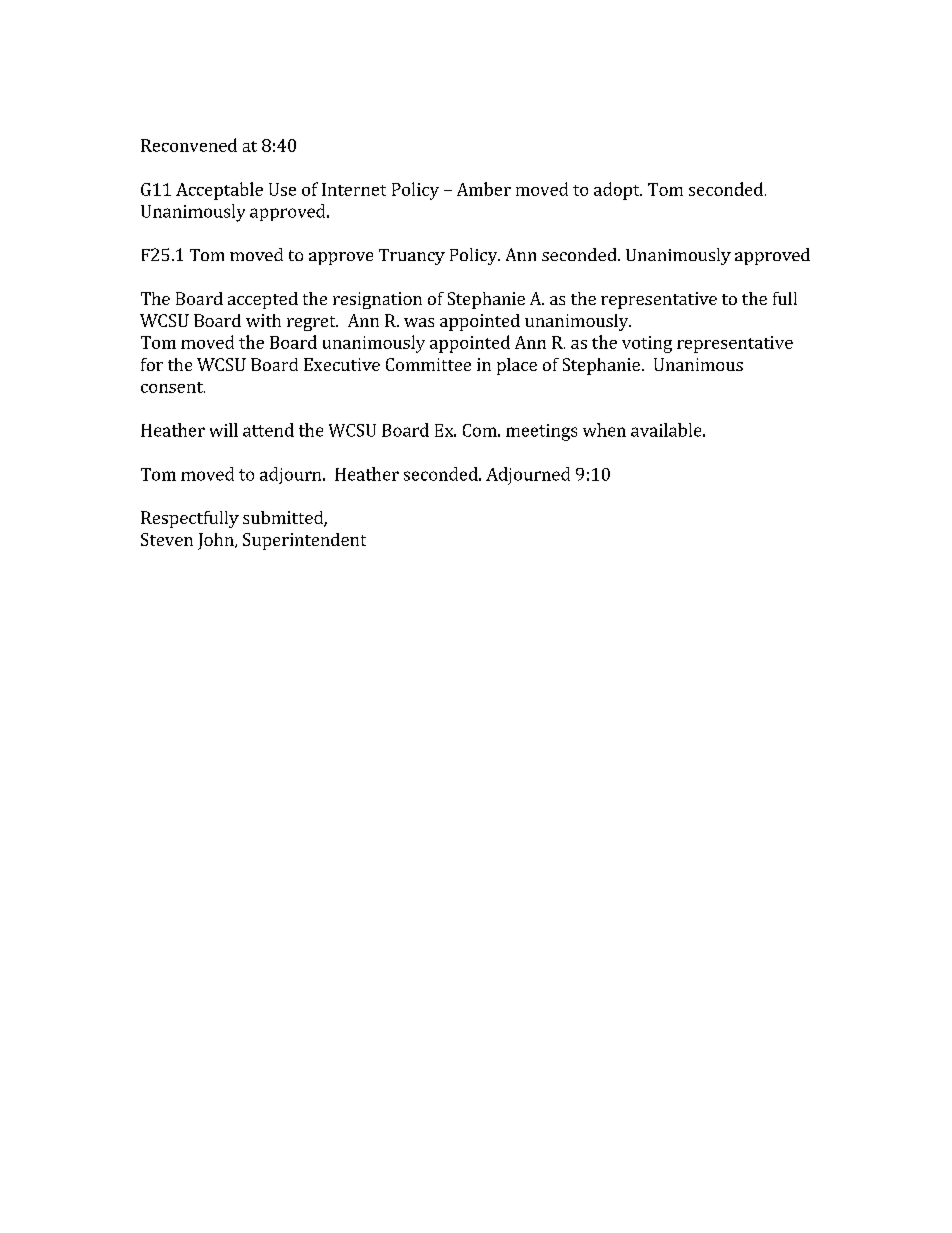 The height and width of the image is (1233, 952). I want to click on consent, so click(173, 387).
